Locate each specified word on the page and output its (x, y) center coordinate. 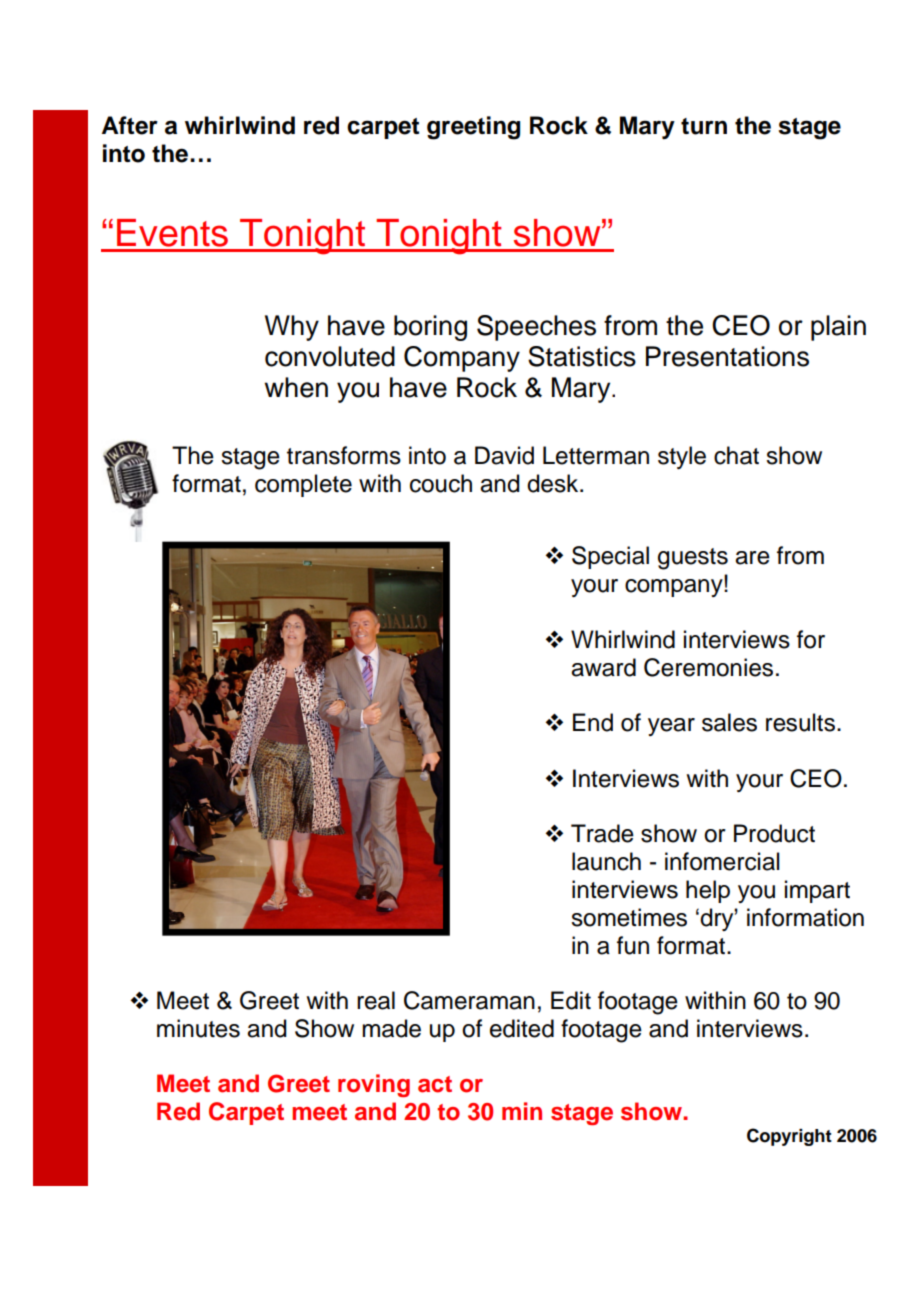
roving (374, 1085)
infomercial (722, 861)
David (504, 455)
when (296, 387)
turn (704, 126)
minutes (198, 1028)
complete (303, 485)
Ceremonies (708, 667)
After (130, 125)
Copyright (789, 1137)
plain (838, 328)
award (603, 667)
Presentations (727, 356)
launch (606, 861)
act (435, 1084)
